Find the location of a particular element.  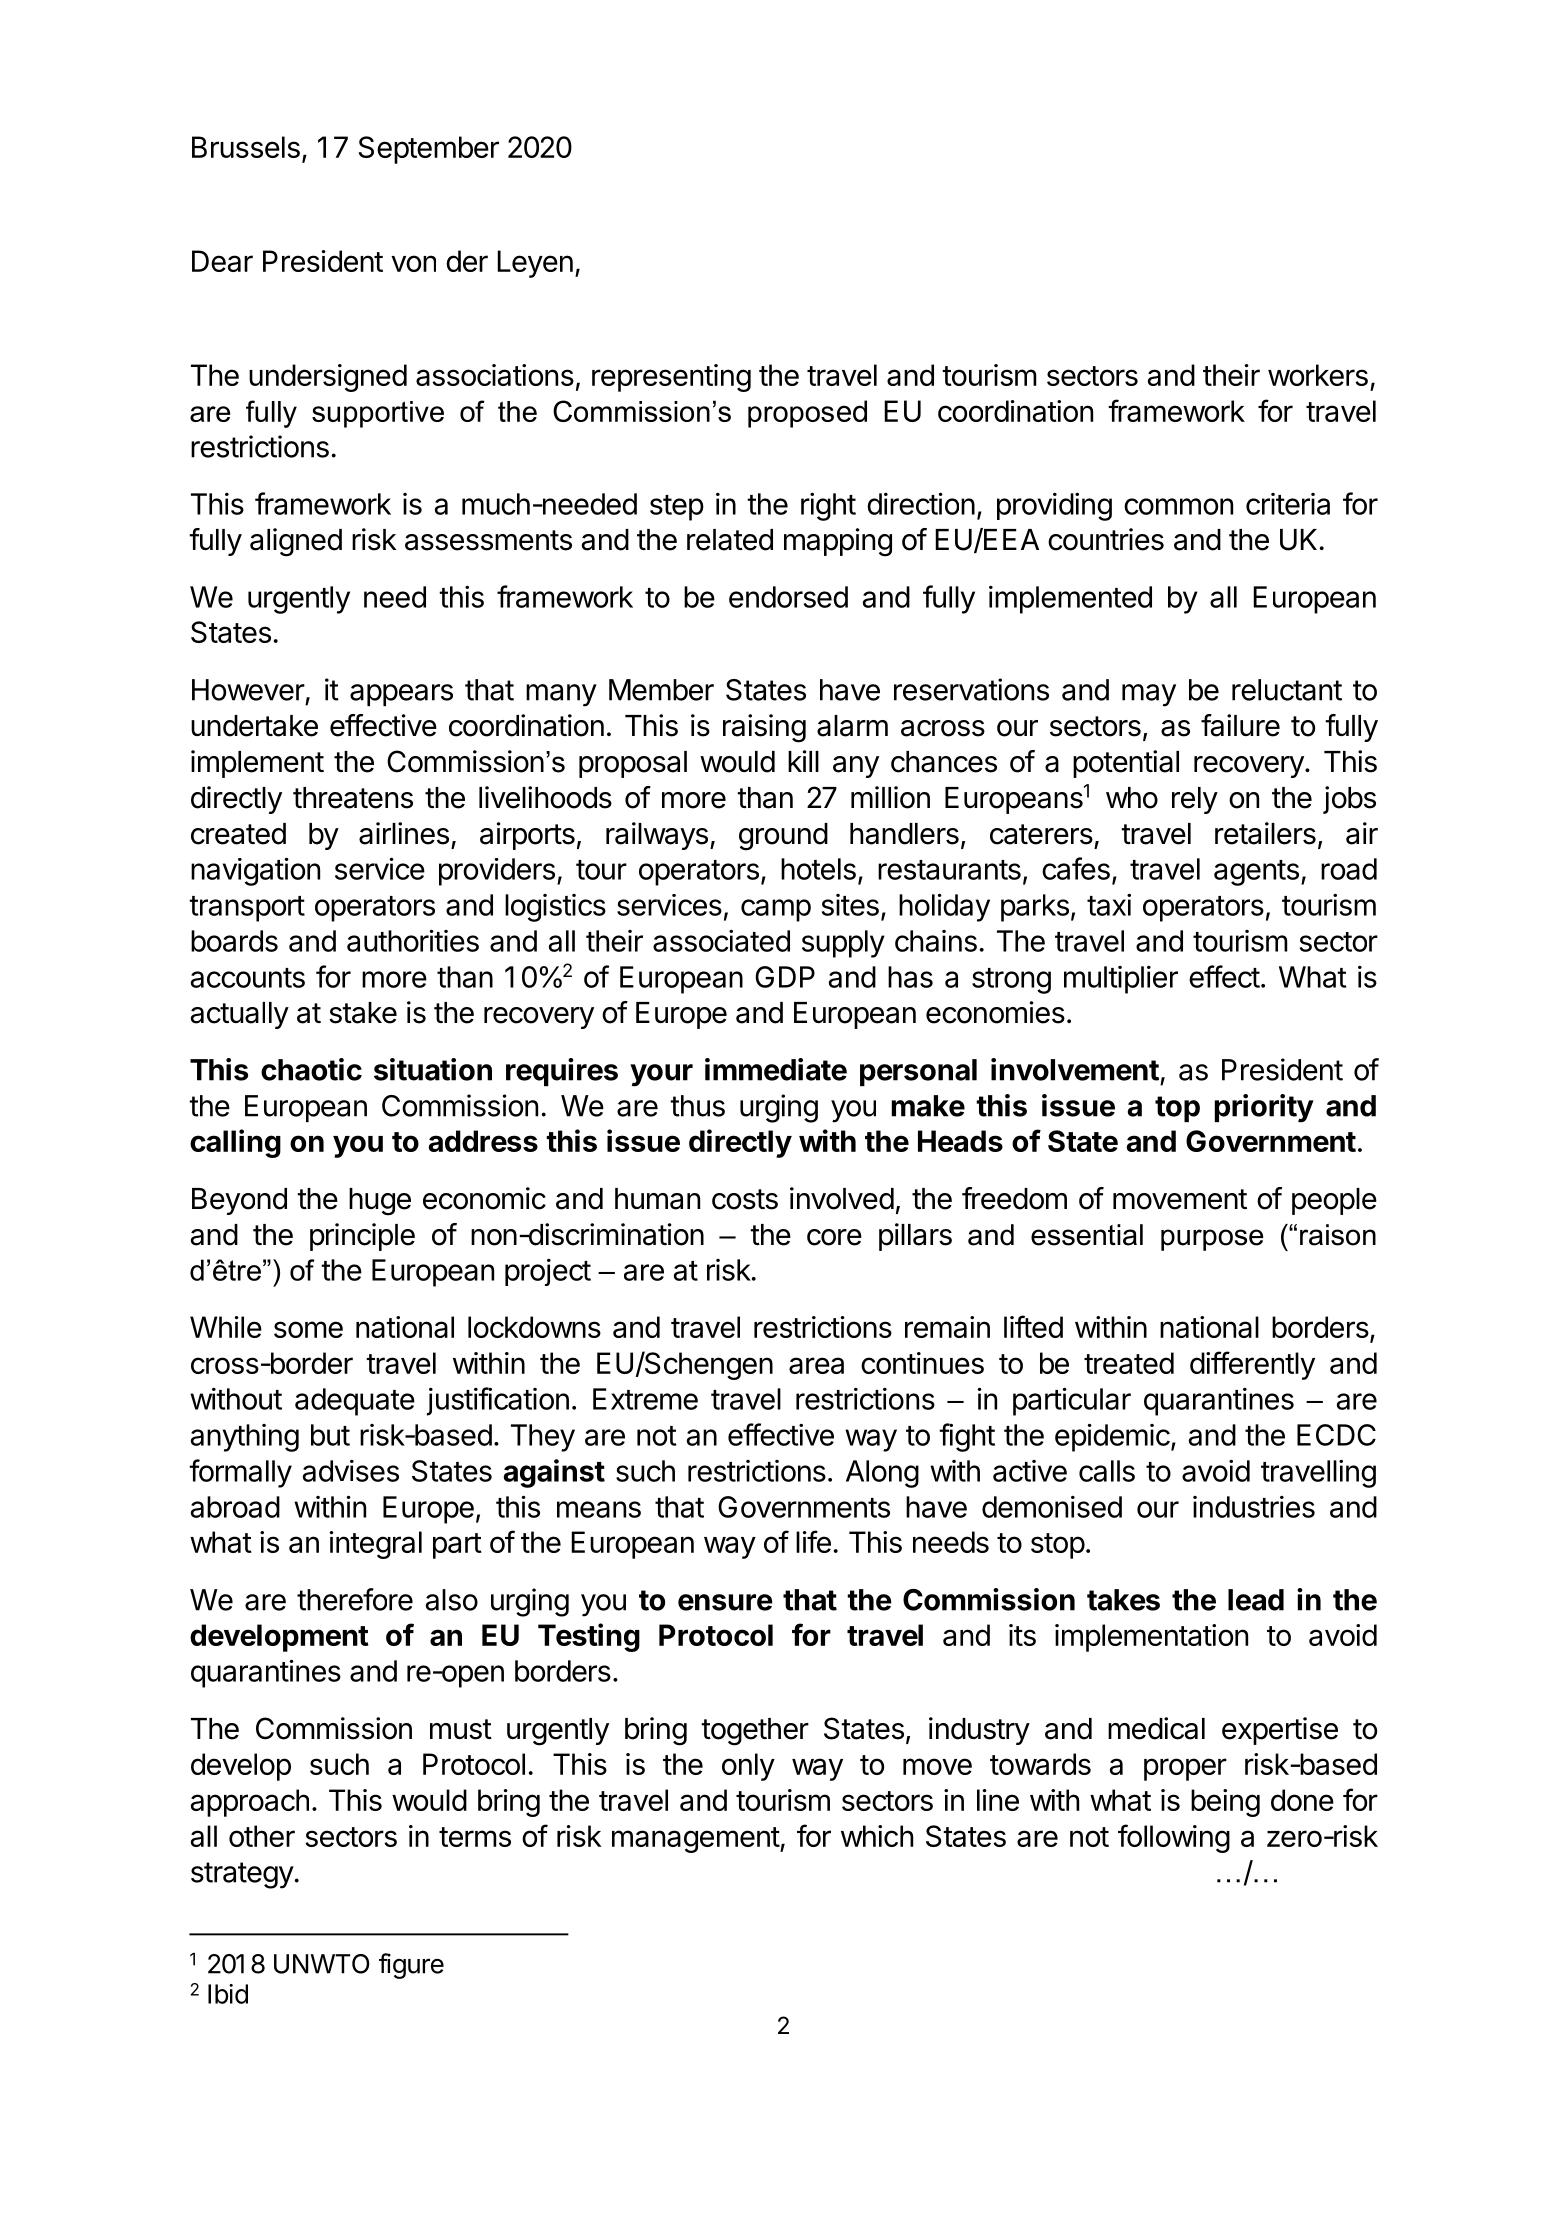

rely is located at coordinates (1195, 800).
